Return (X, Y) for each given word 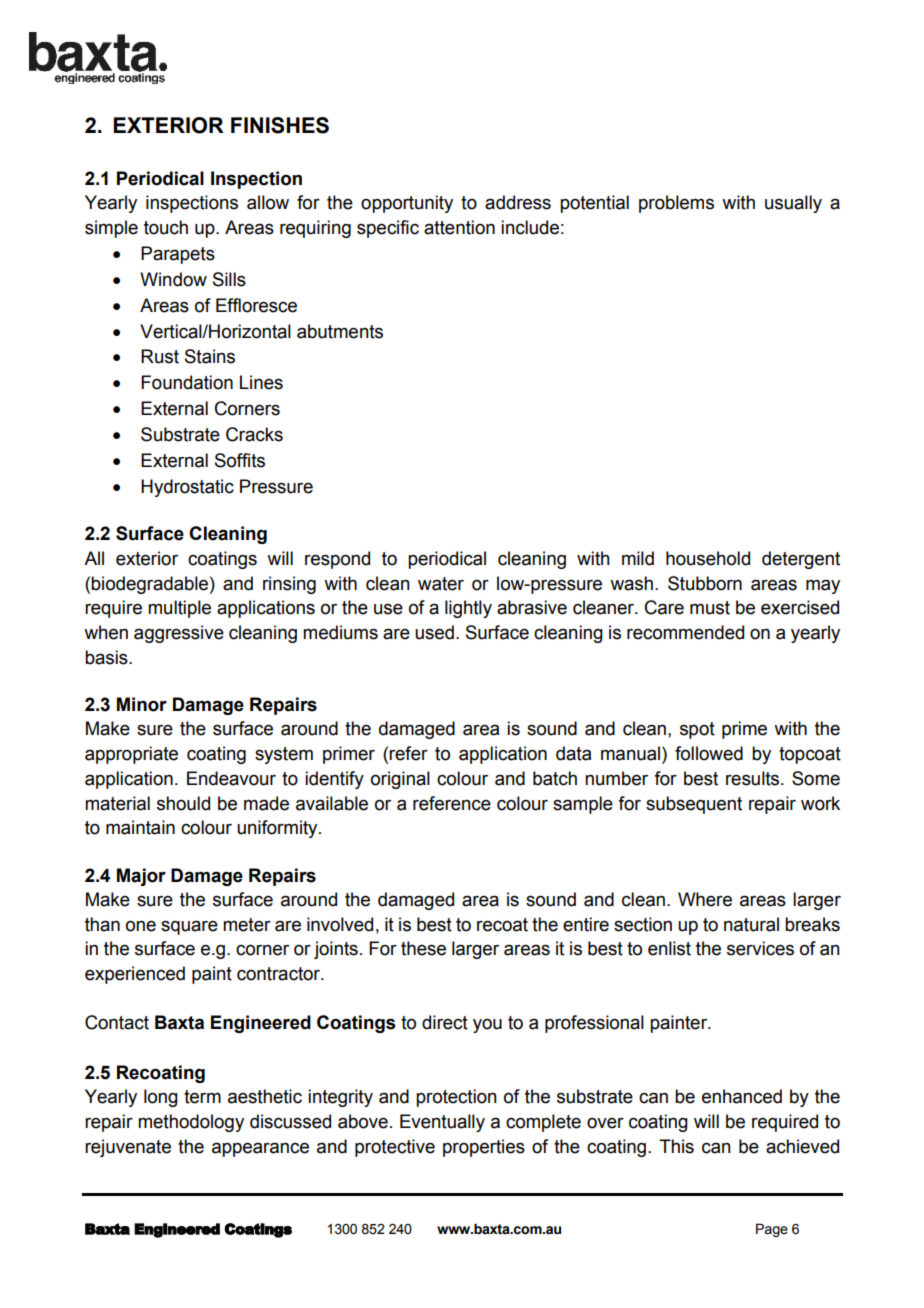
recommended (685, 632)
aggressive (179, 634)
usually (793, 204)
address (518, 202)
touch (166, 227)
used (434, 632)
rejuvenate (128, 1148)
